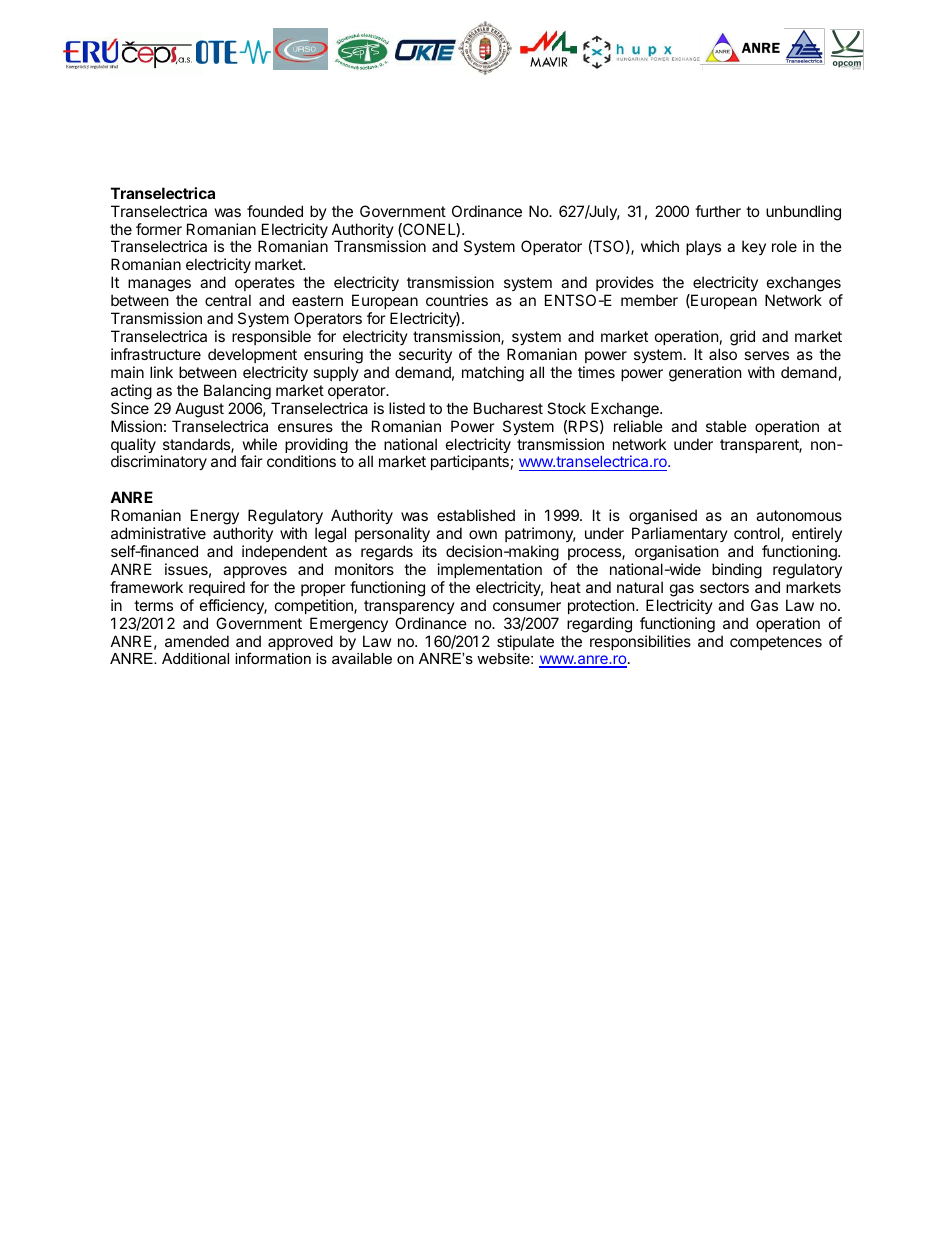  What do you see at coordinates (660, 246) in the page?
I see `which` at bounding box center [660, 246].
